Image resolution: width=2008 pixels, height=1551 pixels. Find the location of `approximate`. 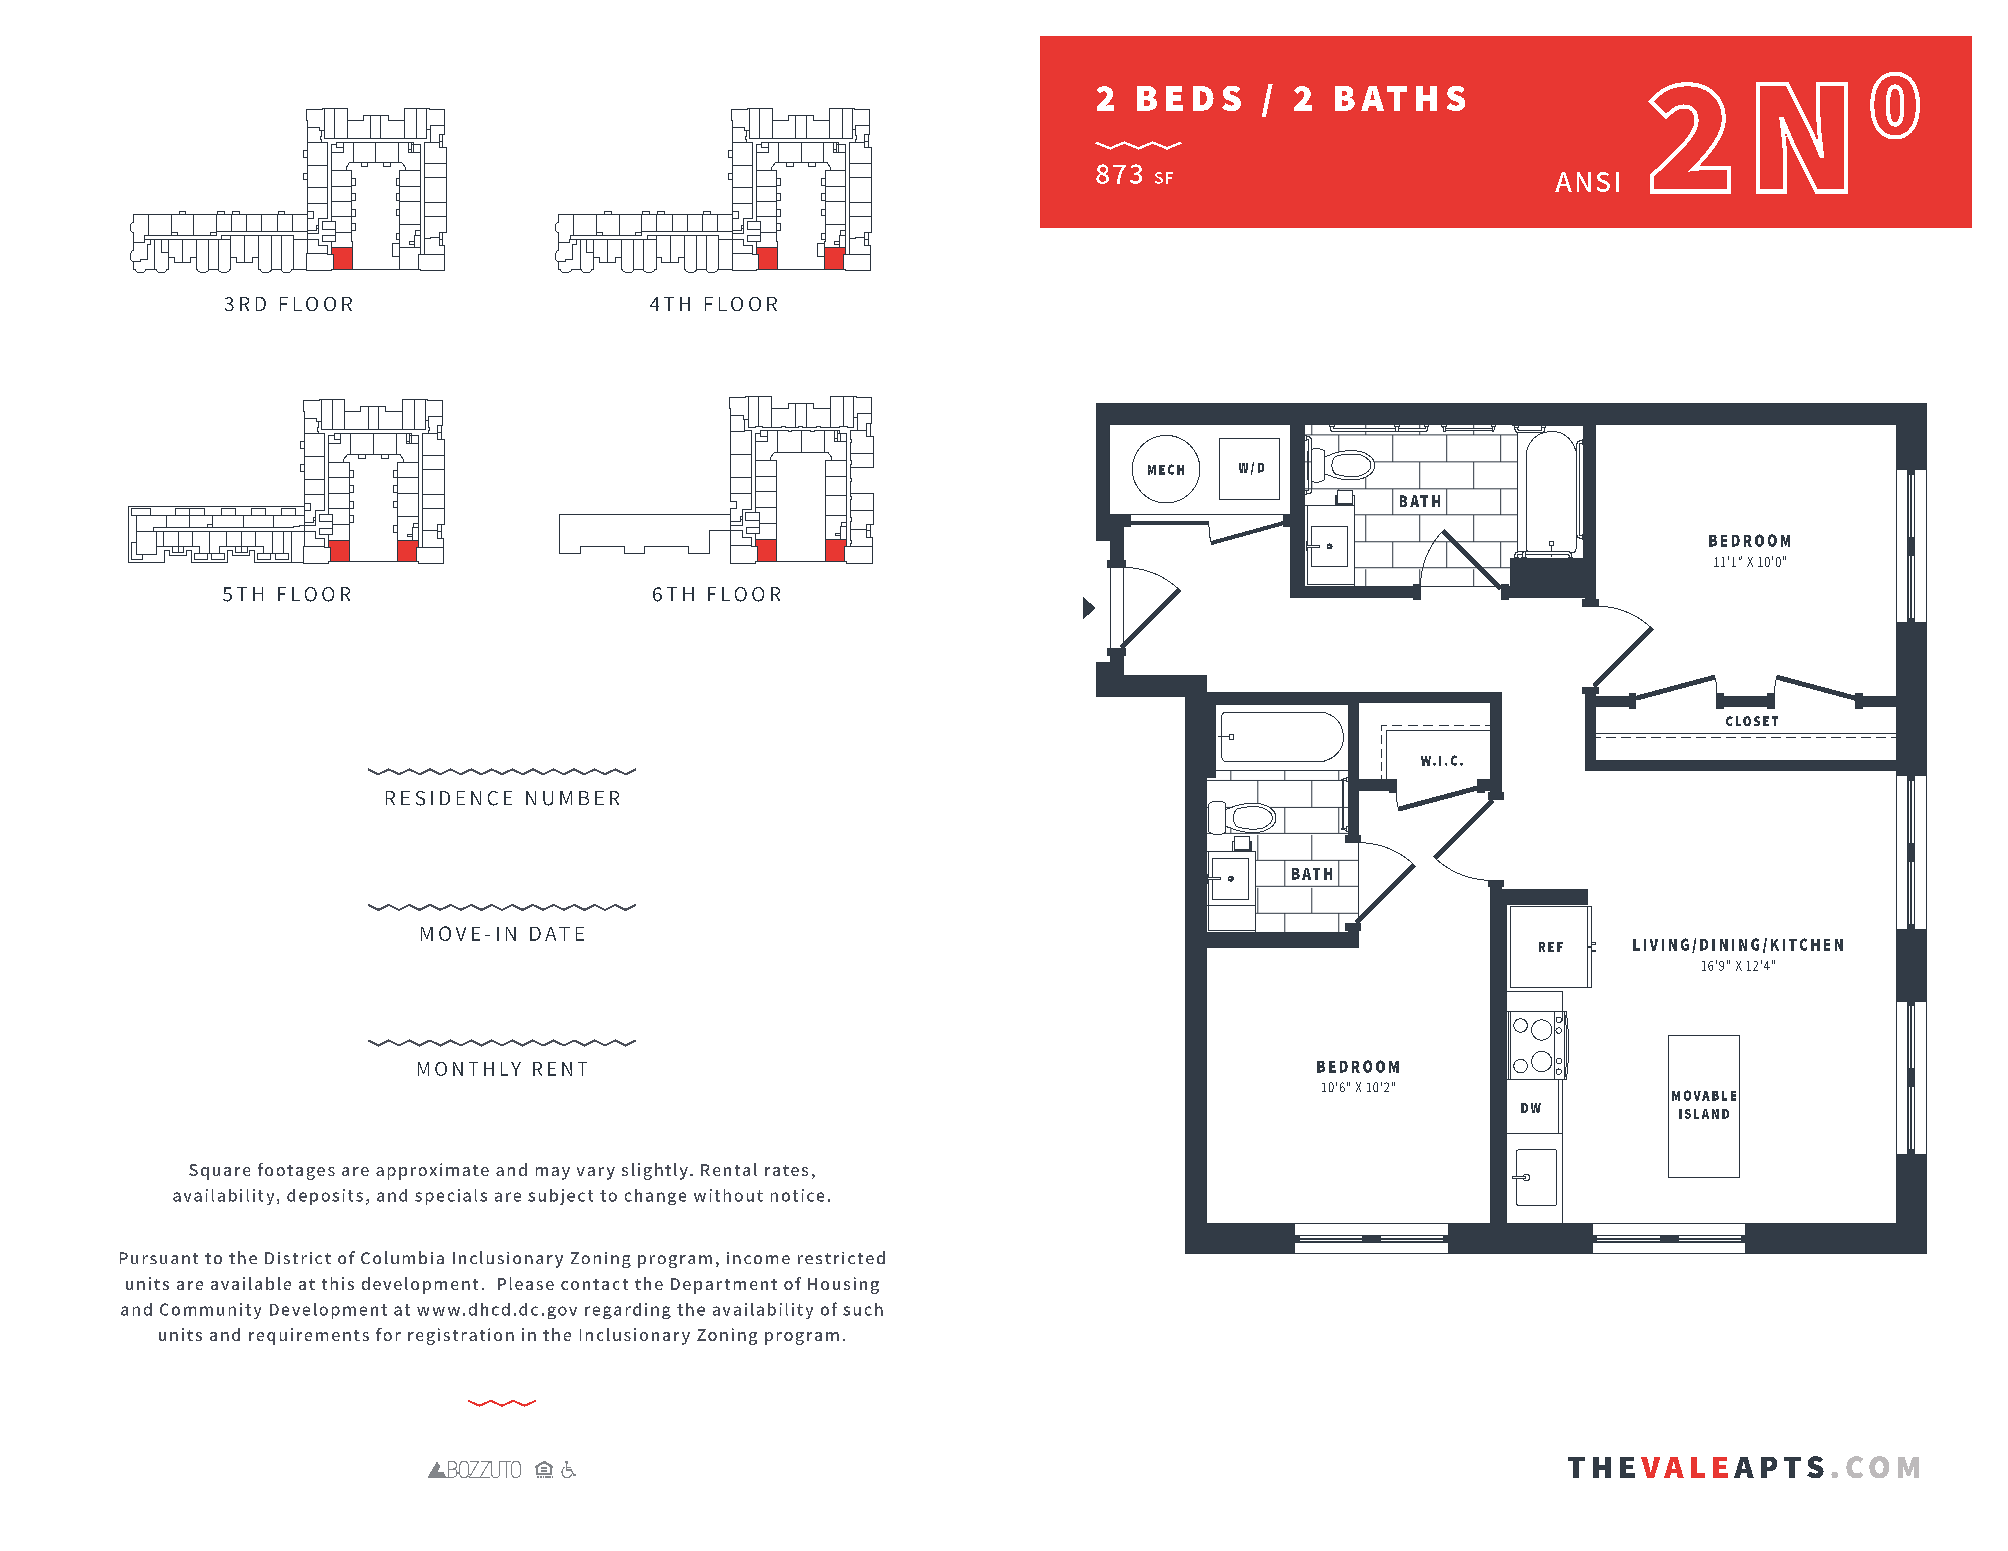

approximate is located at coordinates (432, 1171).
